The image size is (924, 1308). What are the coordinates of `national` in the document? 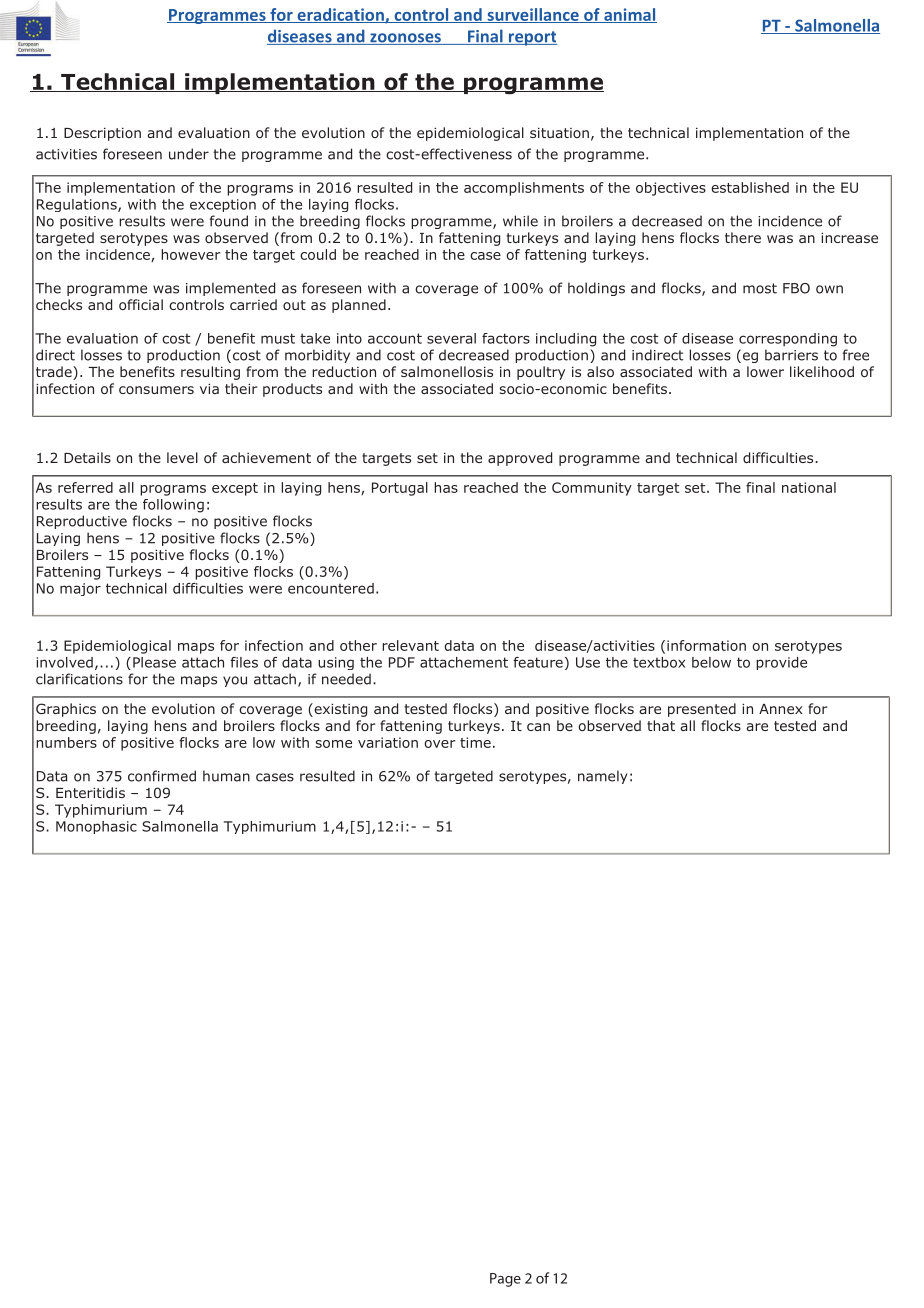 It's located at (809, 487).
